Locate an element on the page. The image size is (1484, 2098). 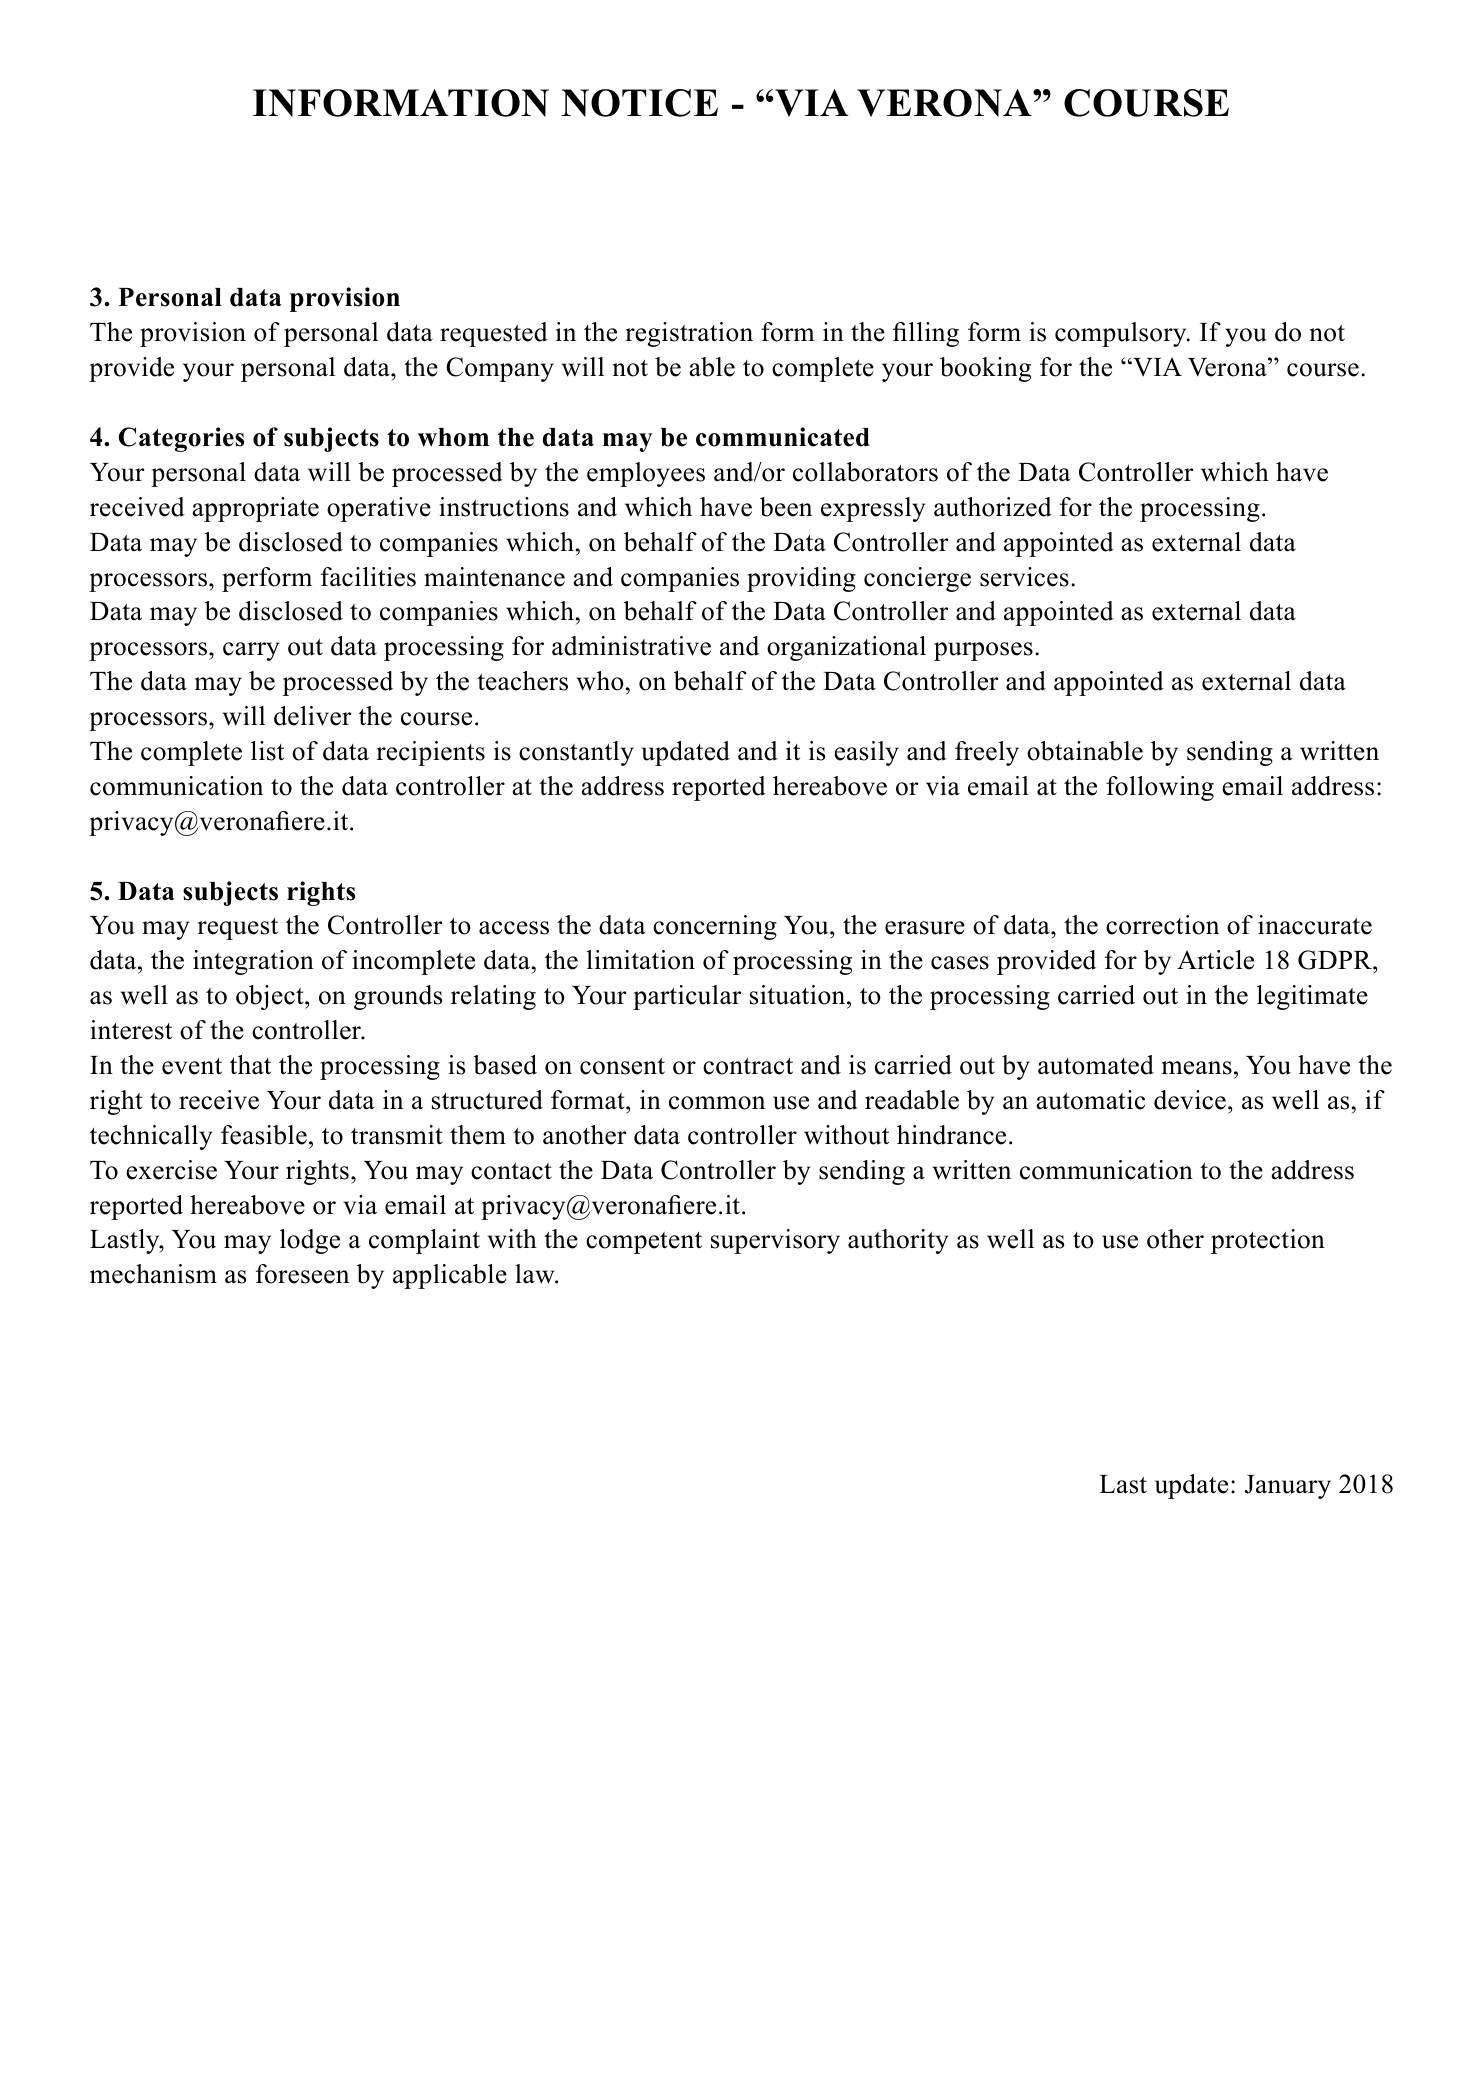
compulsory is located at coordinates (1122, 334).
